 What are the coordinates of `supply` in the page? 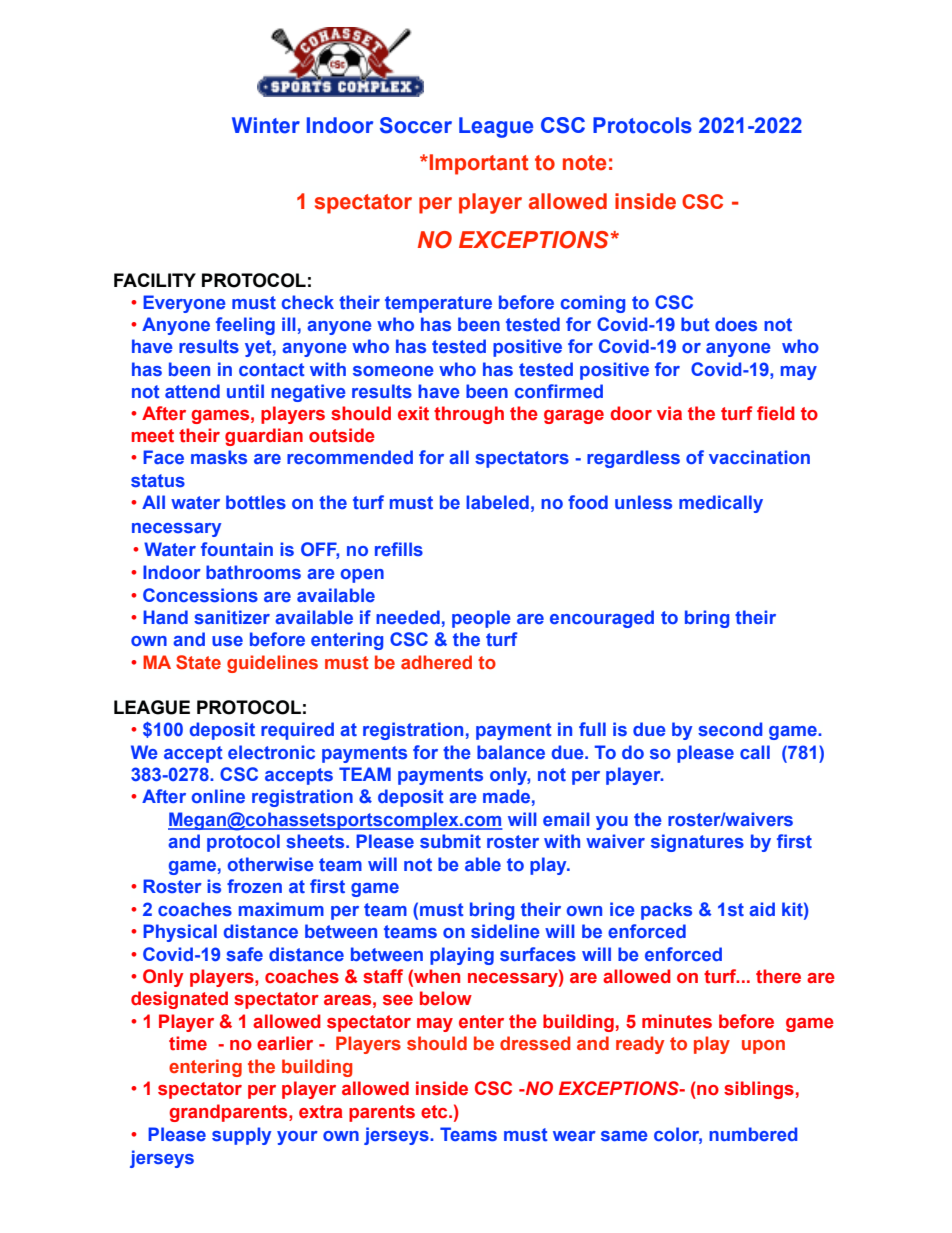 It's located at (241, 1136).
